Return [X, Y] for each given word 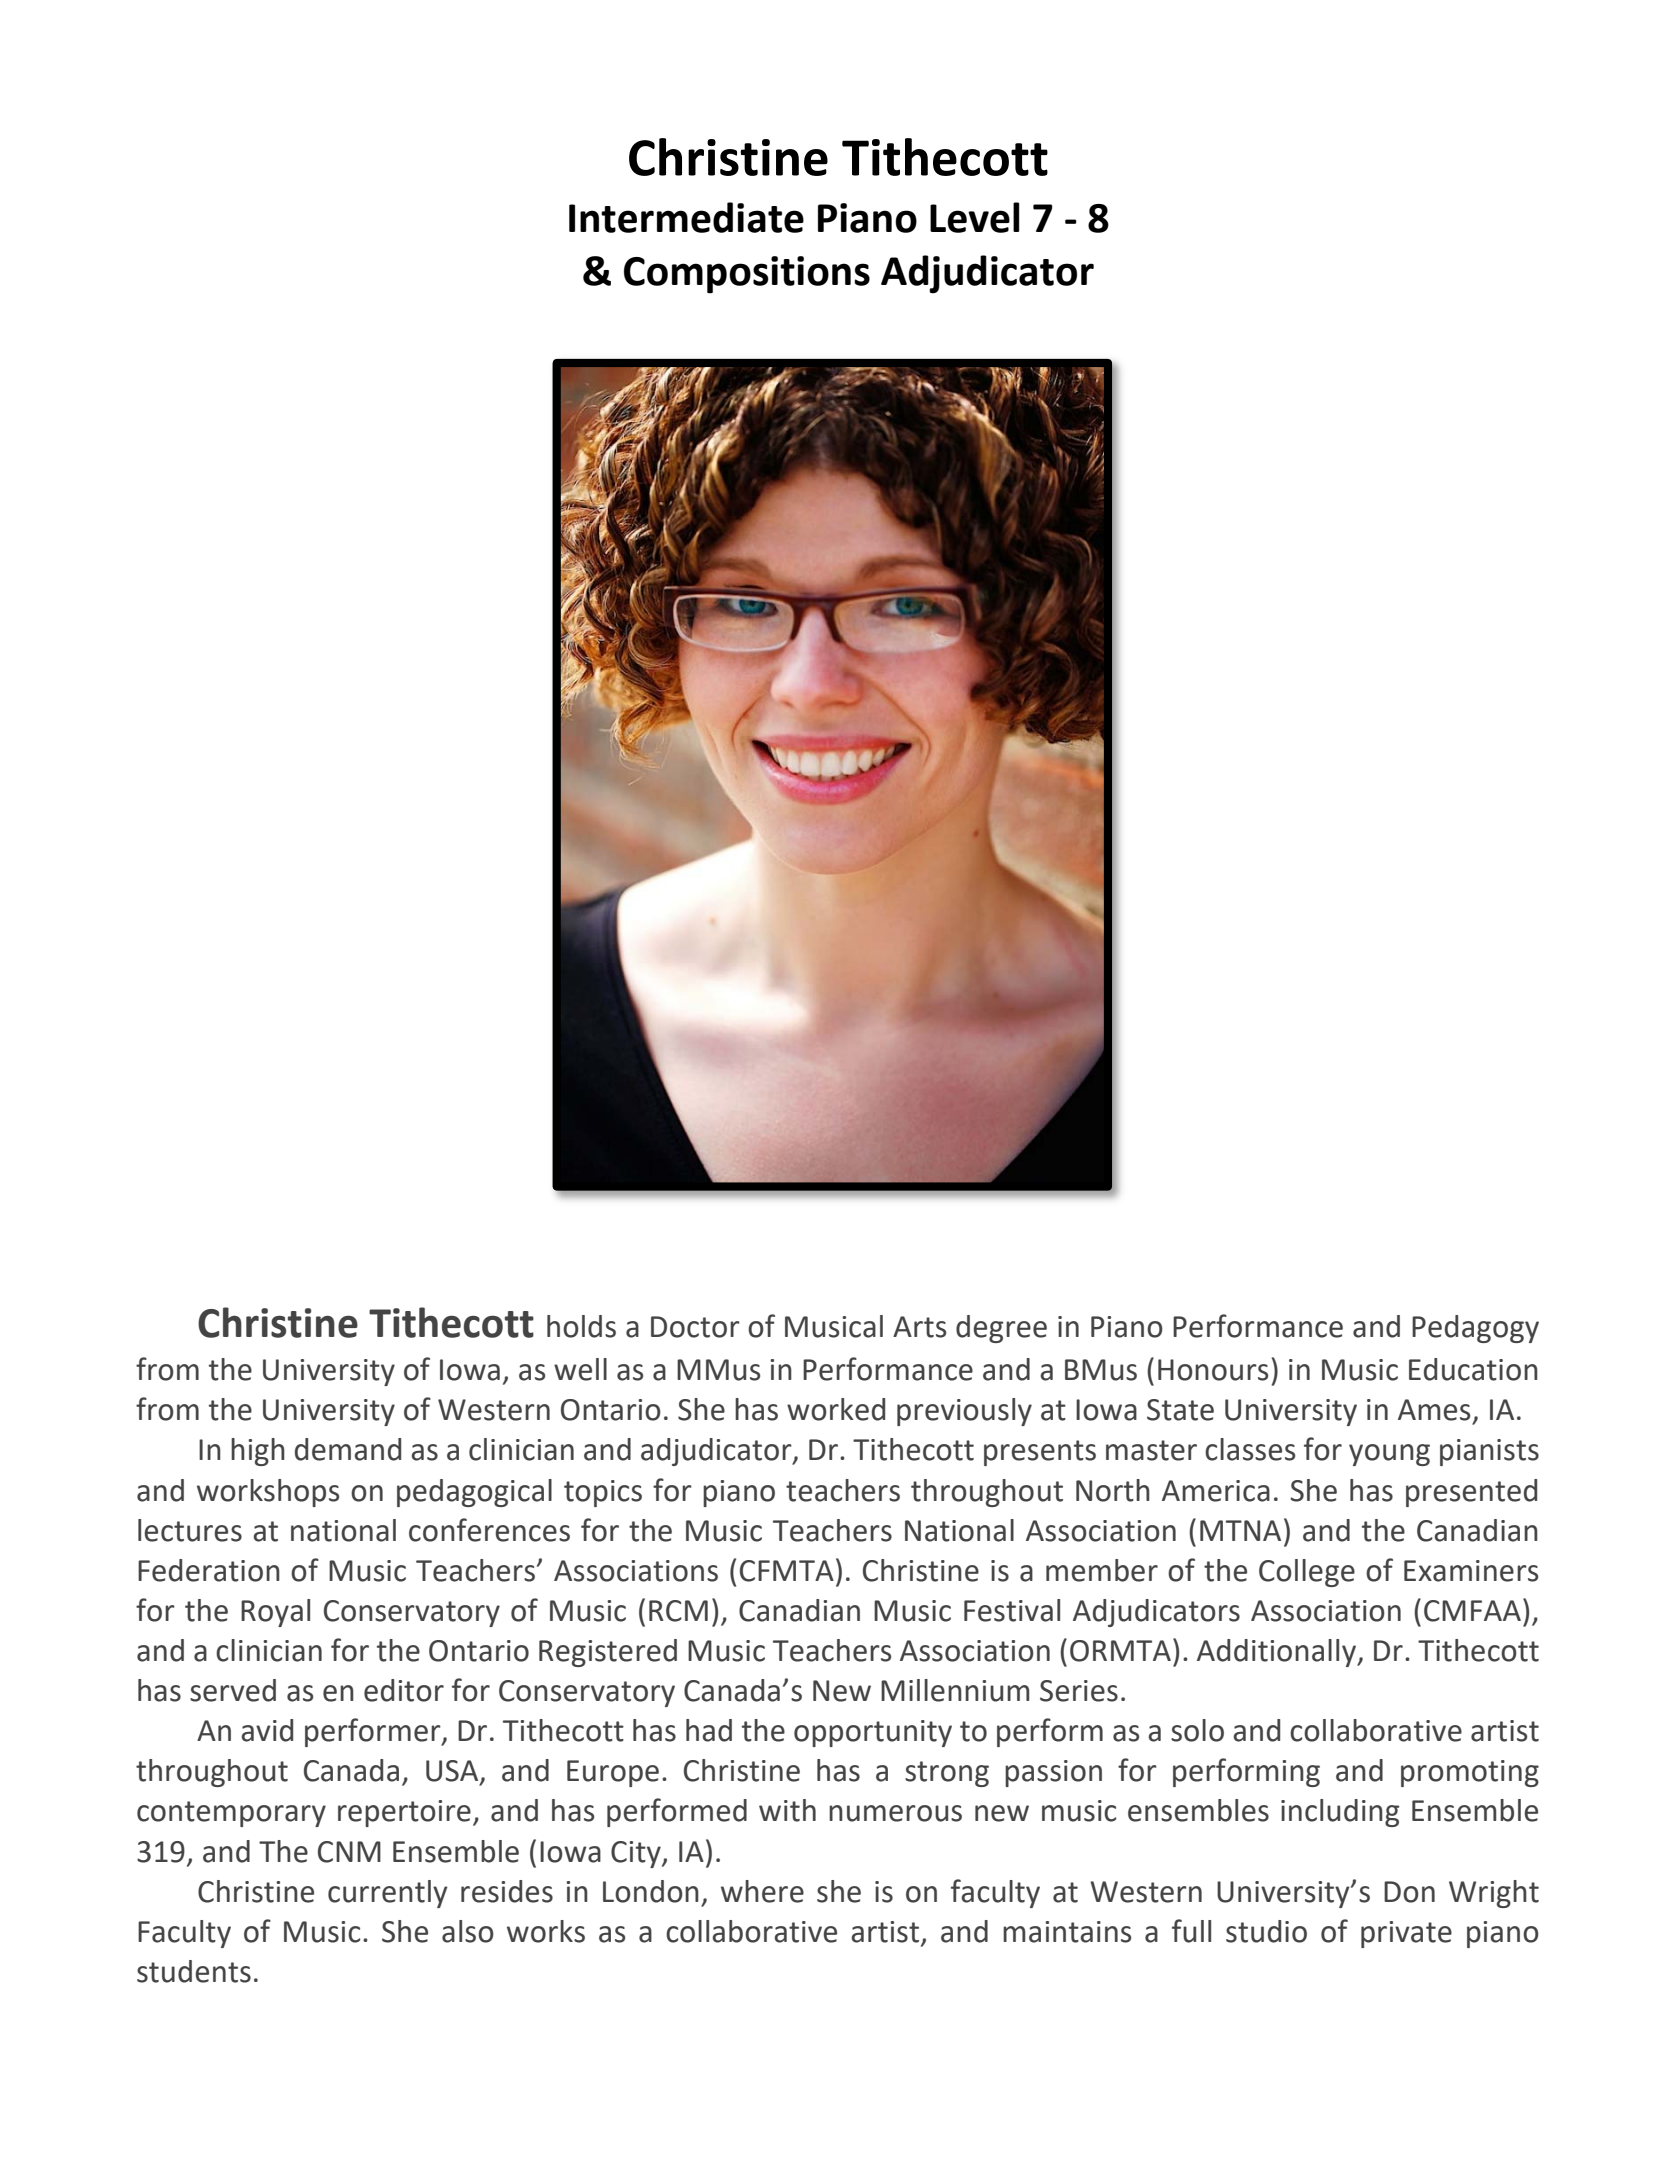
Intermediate [686, 217]
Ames [1434, 1410]
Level [975, 217]
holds [581, 1326]
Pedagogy [1475, 1329]
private [1406, 1934]
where [762, 1891]
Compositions [747, 275]
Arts [919, 1327]
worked [836, 1409]
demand [348, 1449]
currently [388, 1894]
